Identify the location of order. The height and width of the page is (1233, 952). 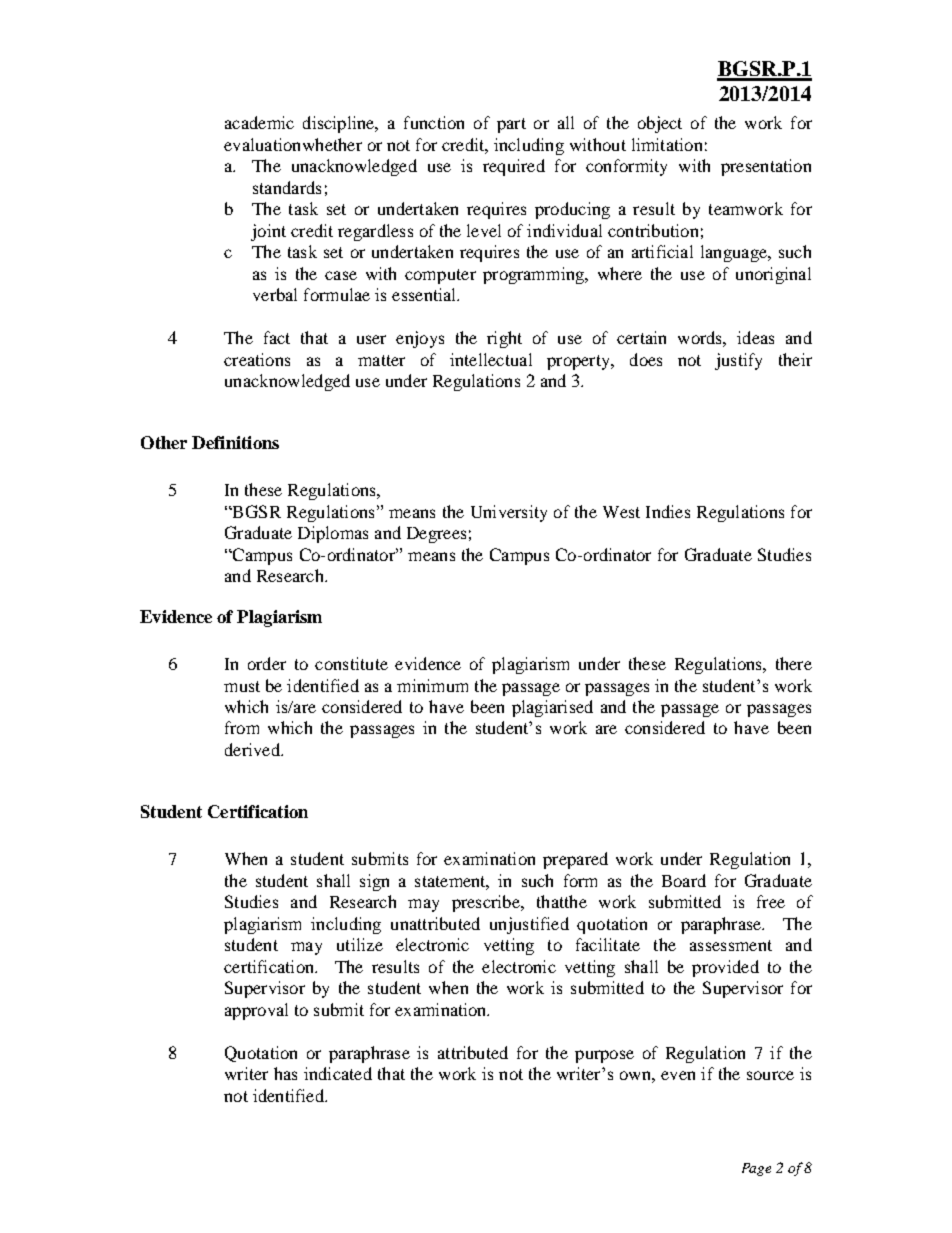
(267, 663).
